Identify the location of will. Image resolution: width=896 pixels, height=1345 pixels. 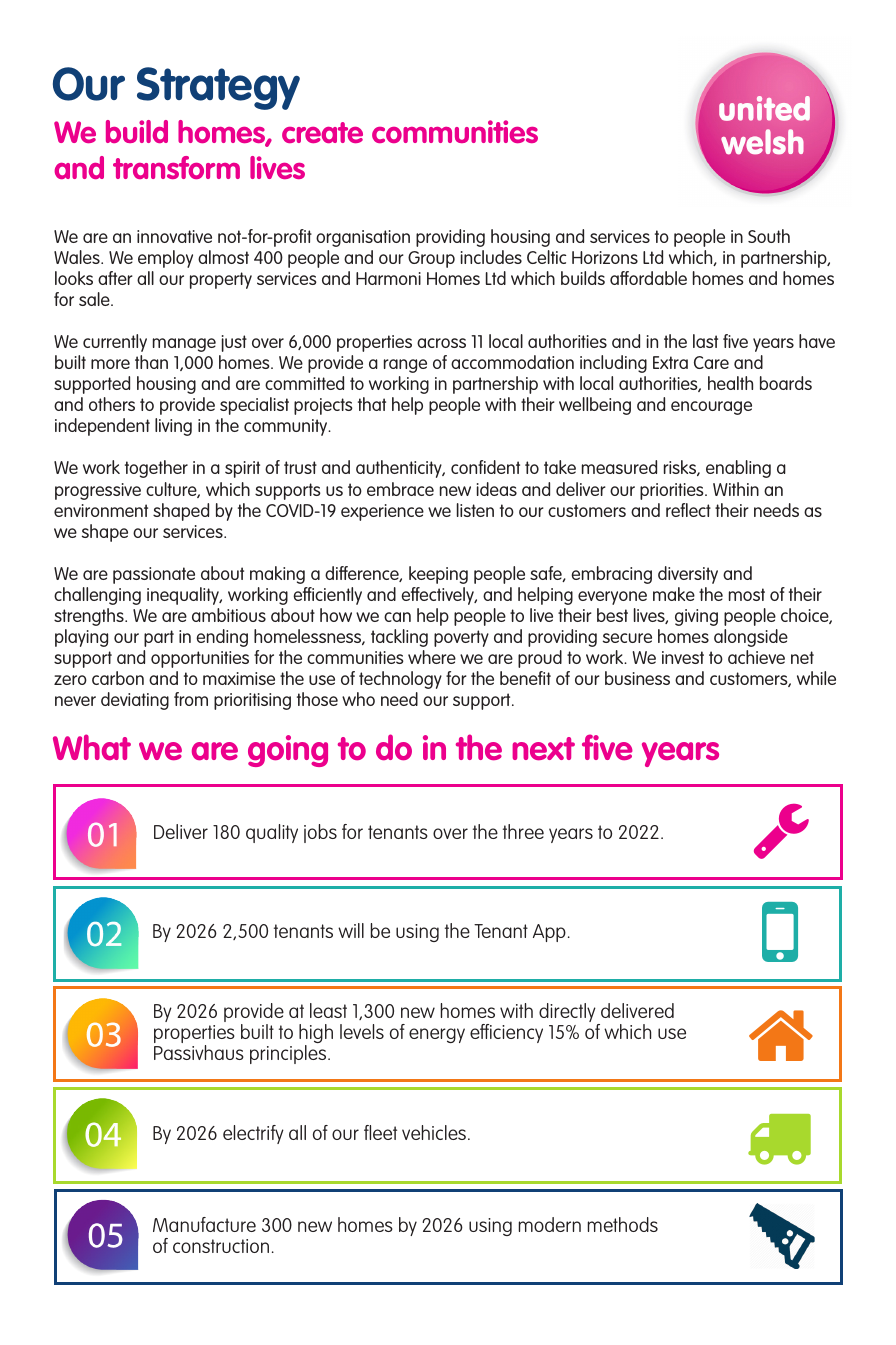
(351, 930).
